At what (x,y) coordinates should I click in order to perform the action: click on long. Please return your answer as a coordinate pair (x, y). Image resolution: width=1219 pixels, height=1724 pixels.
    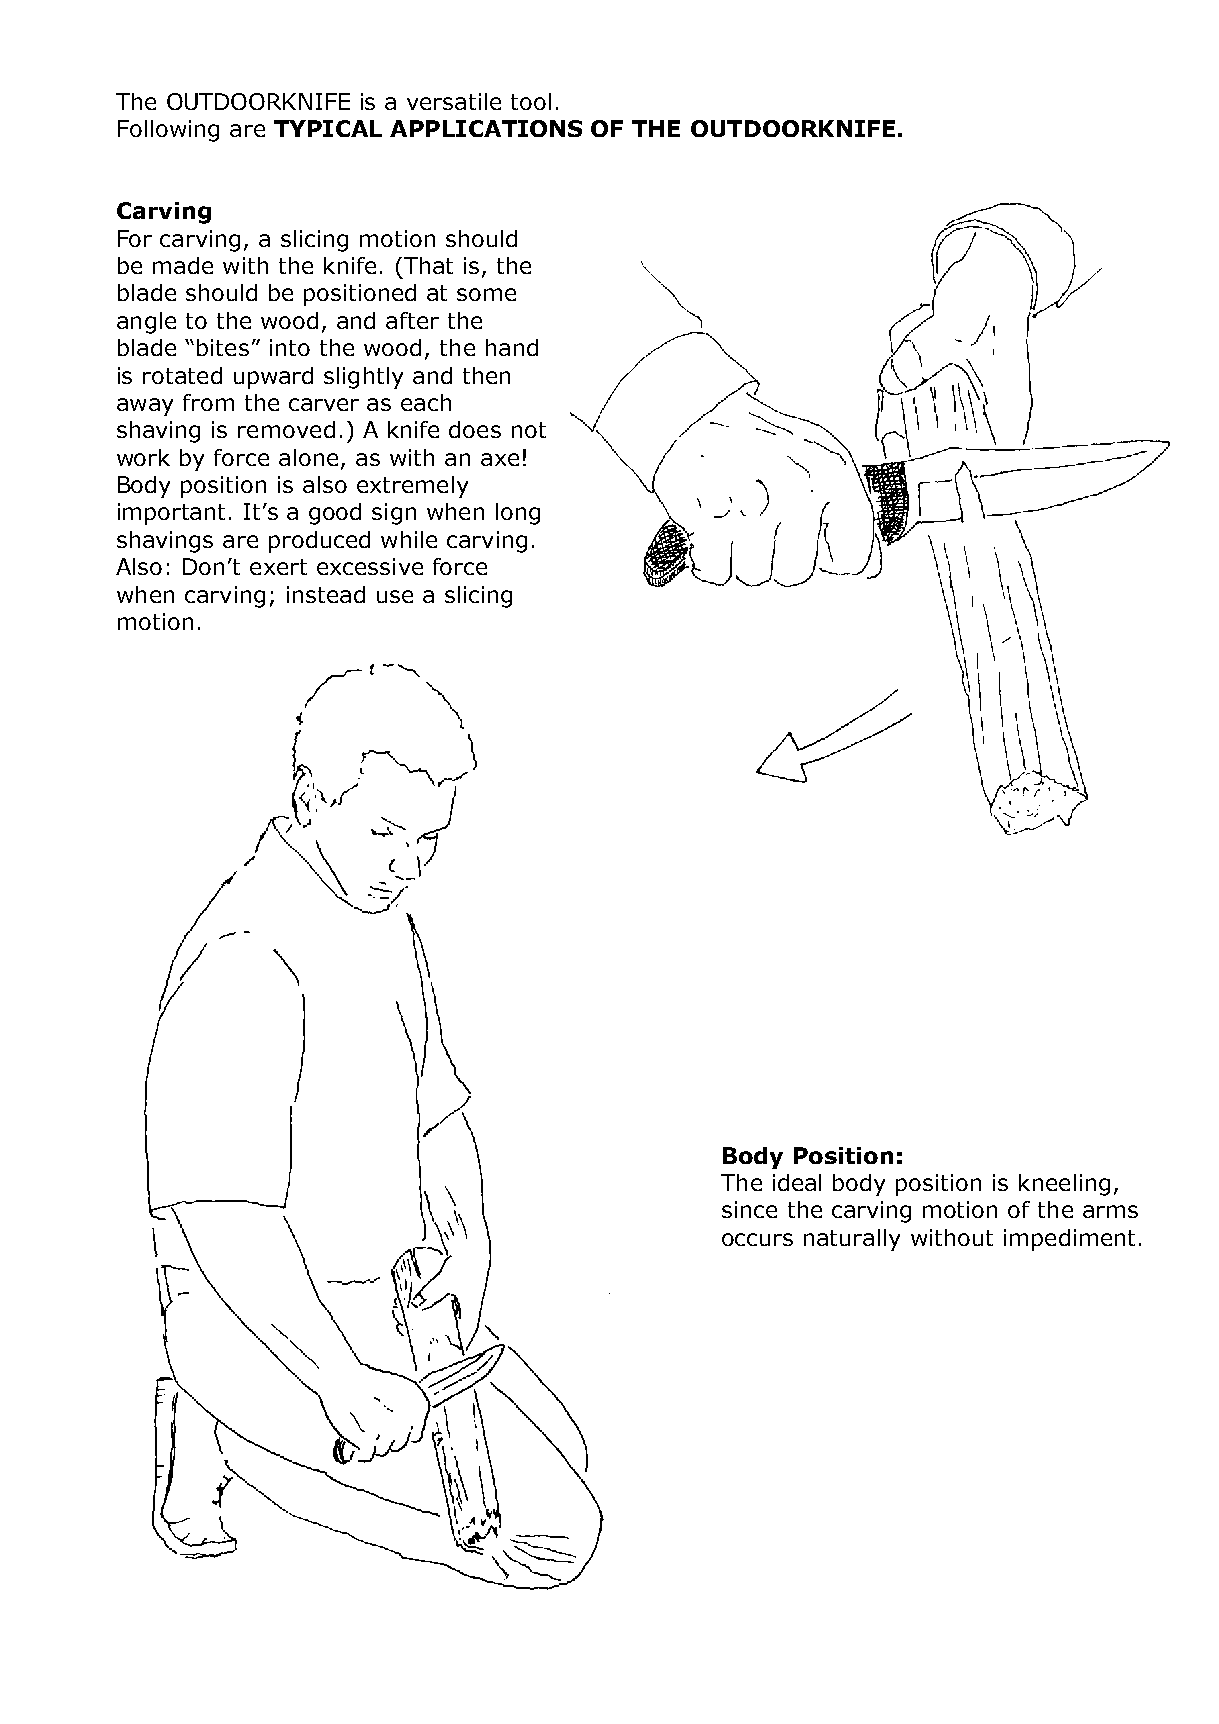
    Looking at the image, I should click on (518, 514).
